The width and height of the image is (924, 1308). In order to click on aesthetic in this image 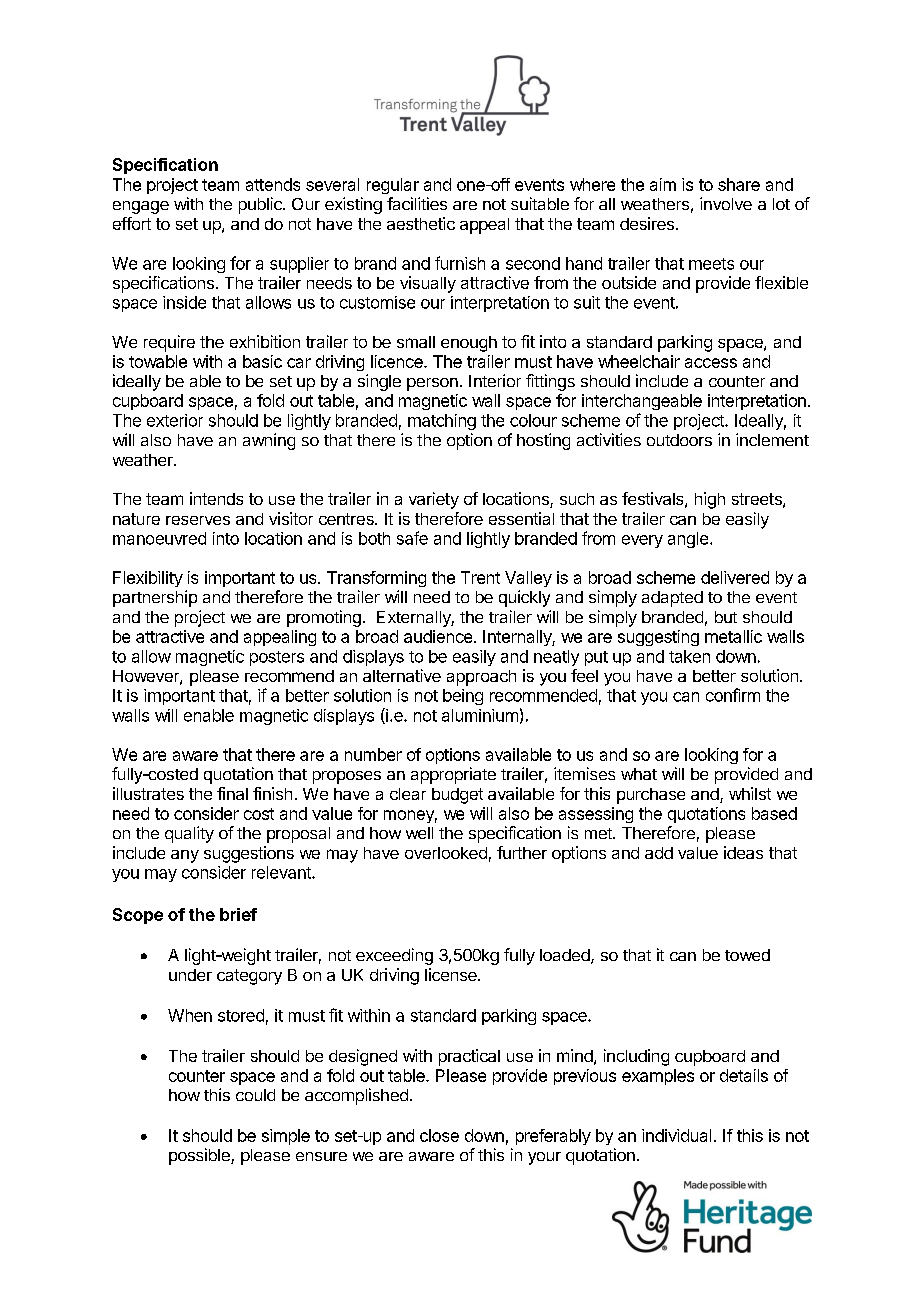, I will do `click(421, 223)`.
